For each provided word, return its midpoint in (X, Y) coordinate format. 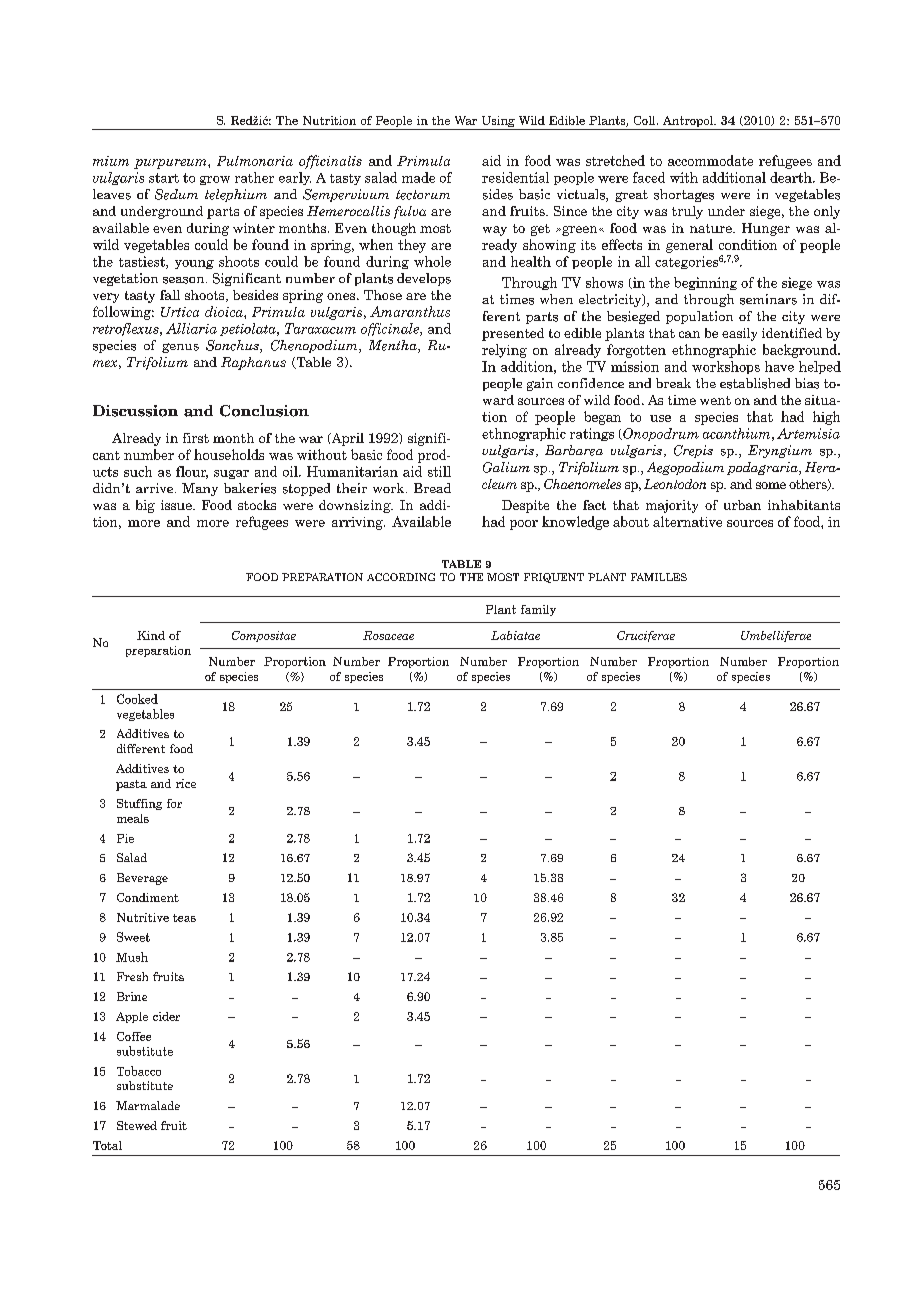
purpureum (171, 164)
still (439, 471)
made (418, 177)
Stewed (137, 1125)
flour (192, 472)
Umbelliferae (776, 636)
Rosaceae (388, 635)
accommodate (710, 160)
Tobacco (139, 1071)
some (771, 485)
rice (186, 783)
